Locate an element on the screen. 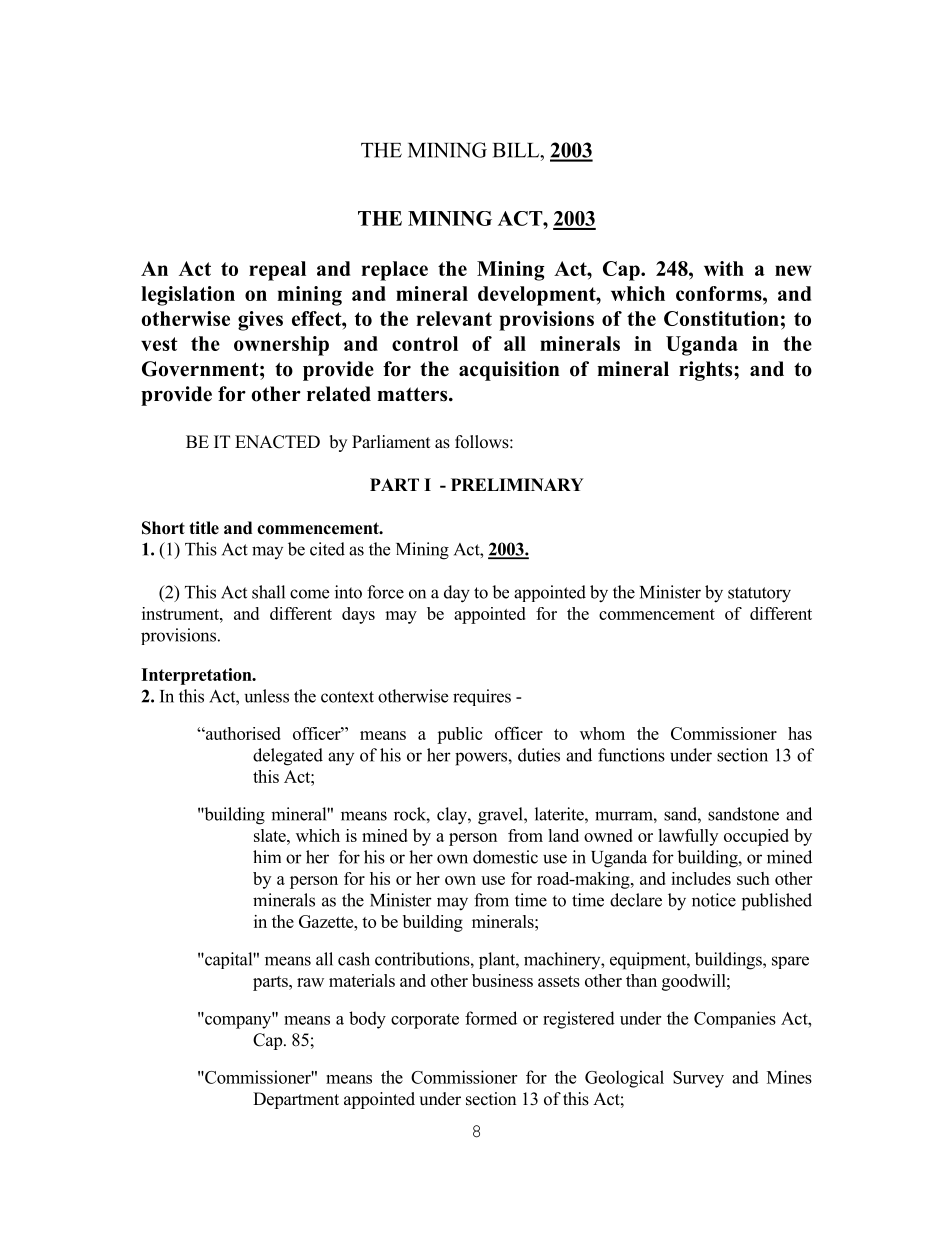 This screenshot has height=1233, width=952. ENACTED is located at coordinates (277, 442).
